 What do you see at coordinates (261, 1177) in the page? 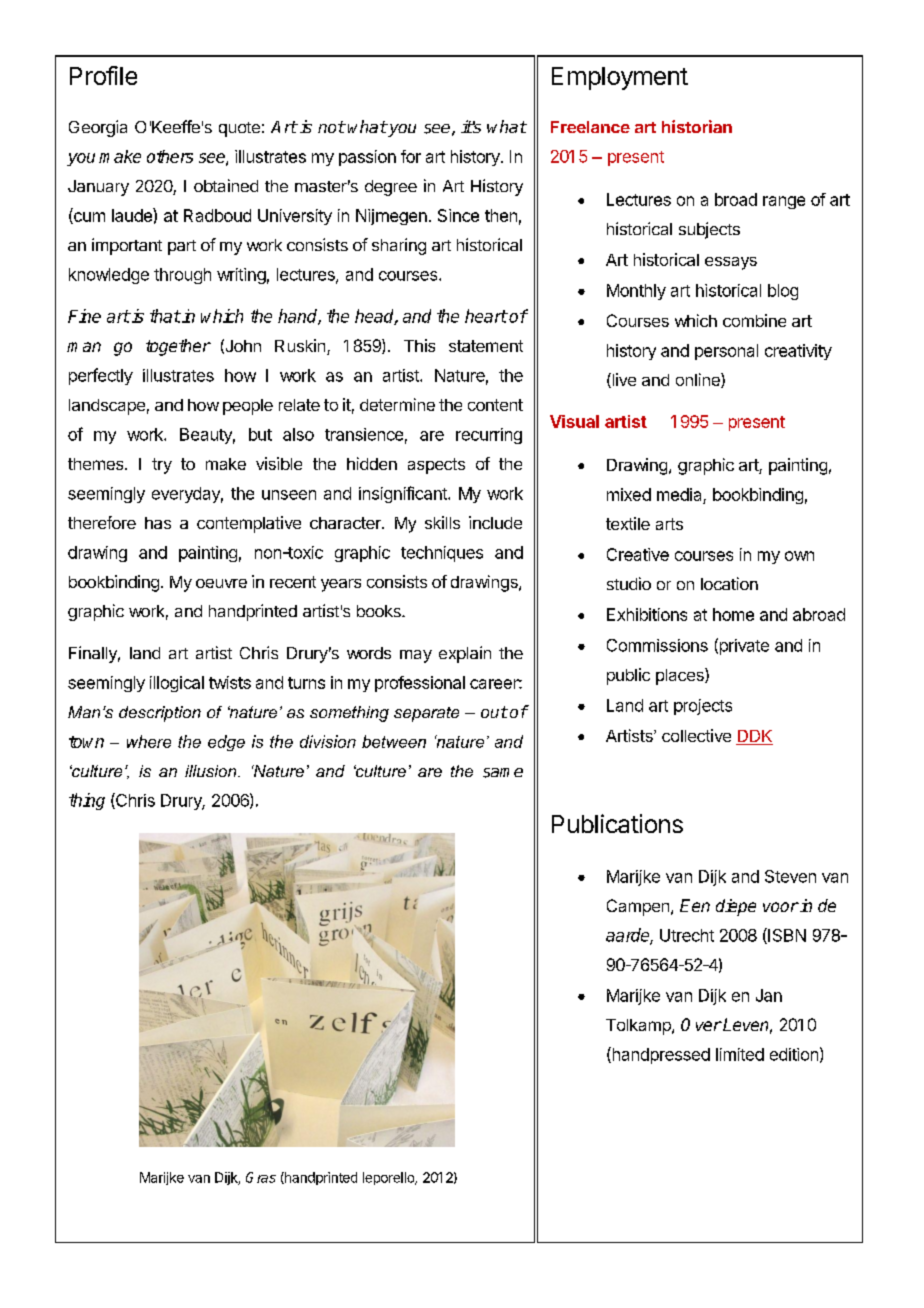
I see `Gras` at bounding box center [261, 1177].
